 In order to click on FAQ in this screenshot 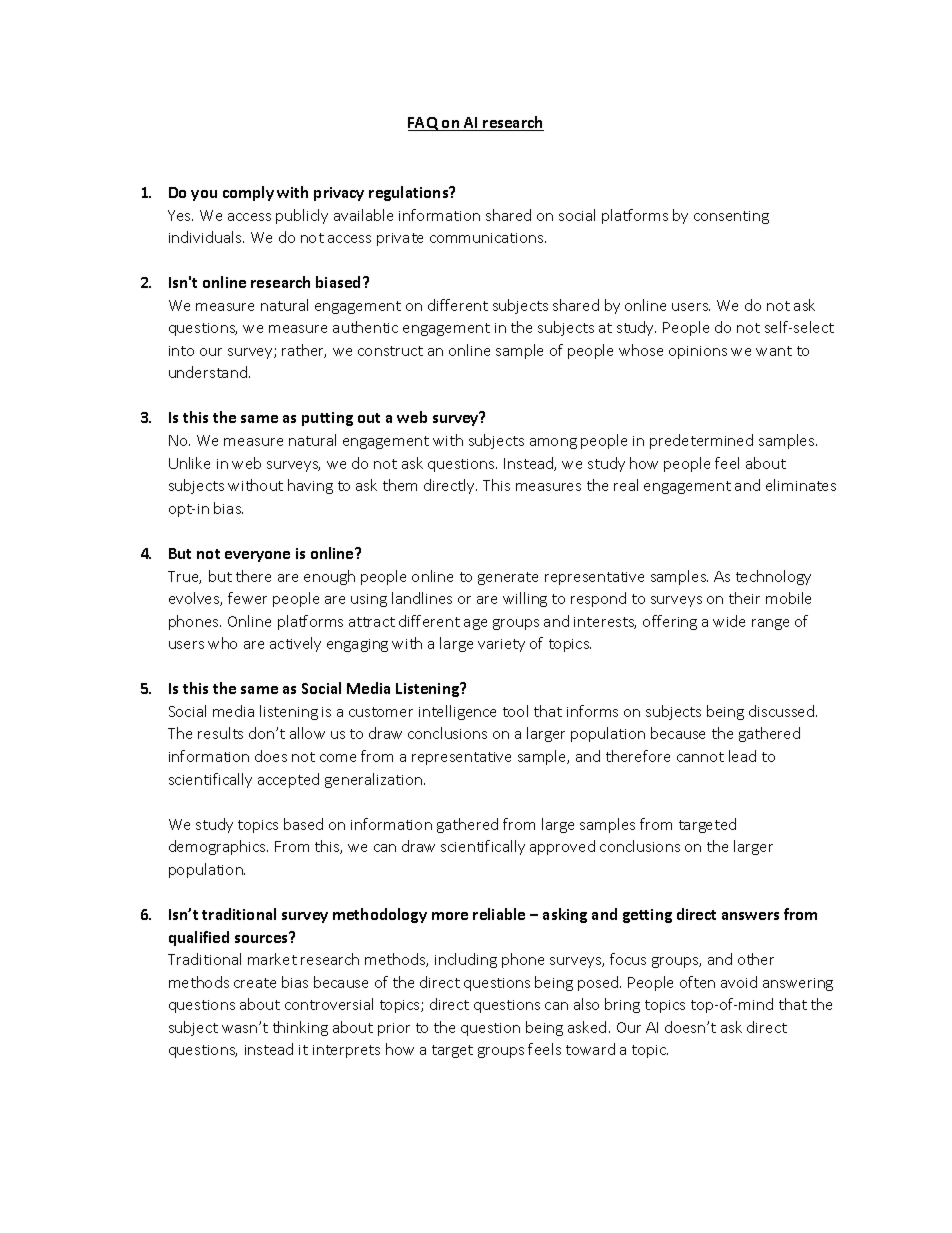, I will do `click(424, 124)`.
